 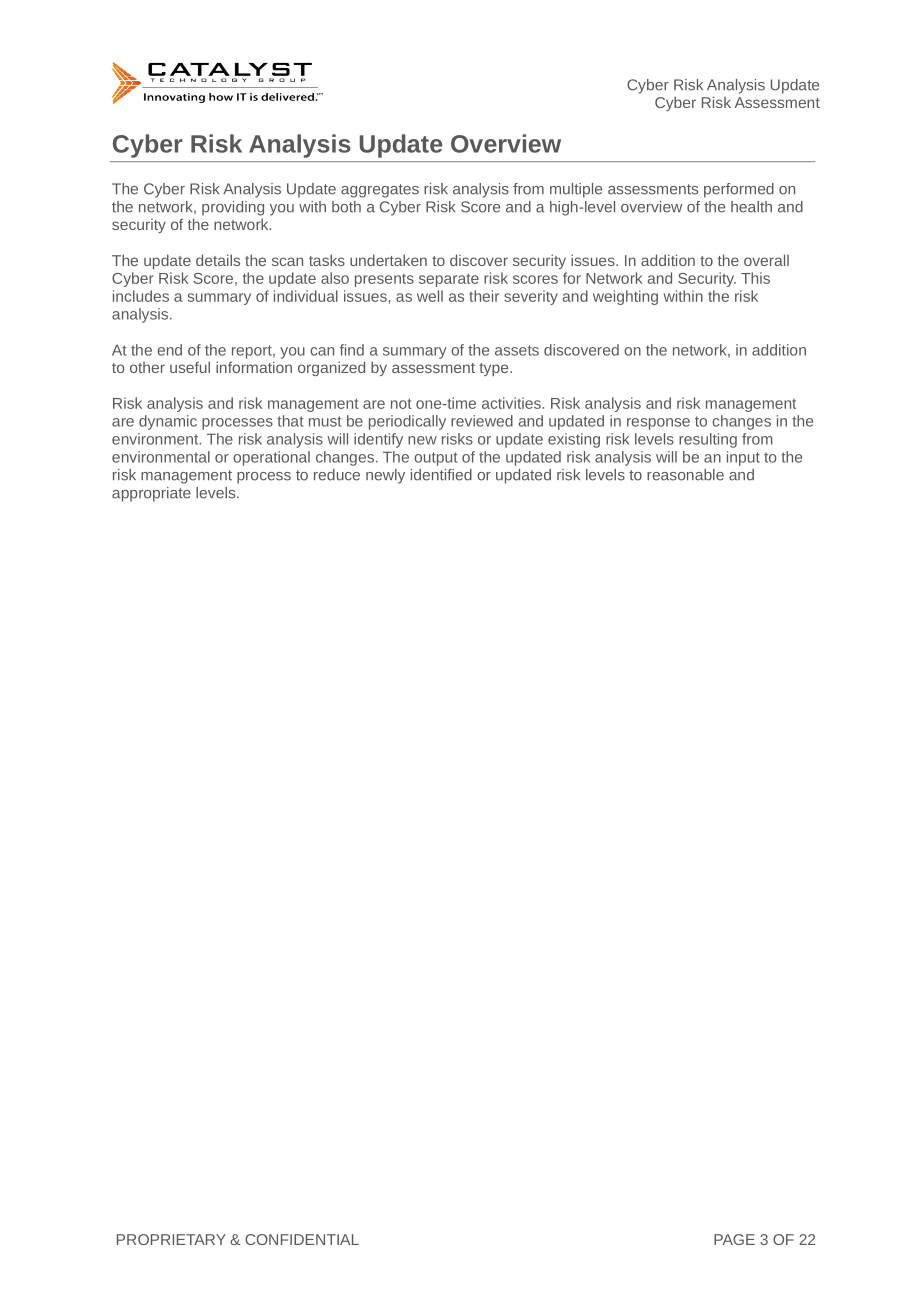 What do you see at coordinates (685, 475) in the page?
I see `reasonable` at bounding box center [685, 475].
